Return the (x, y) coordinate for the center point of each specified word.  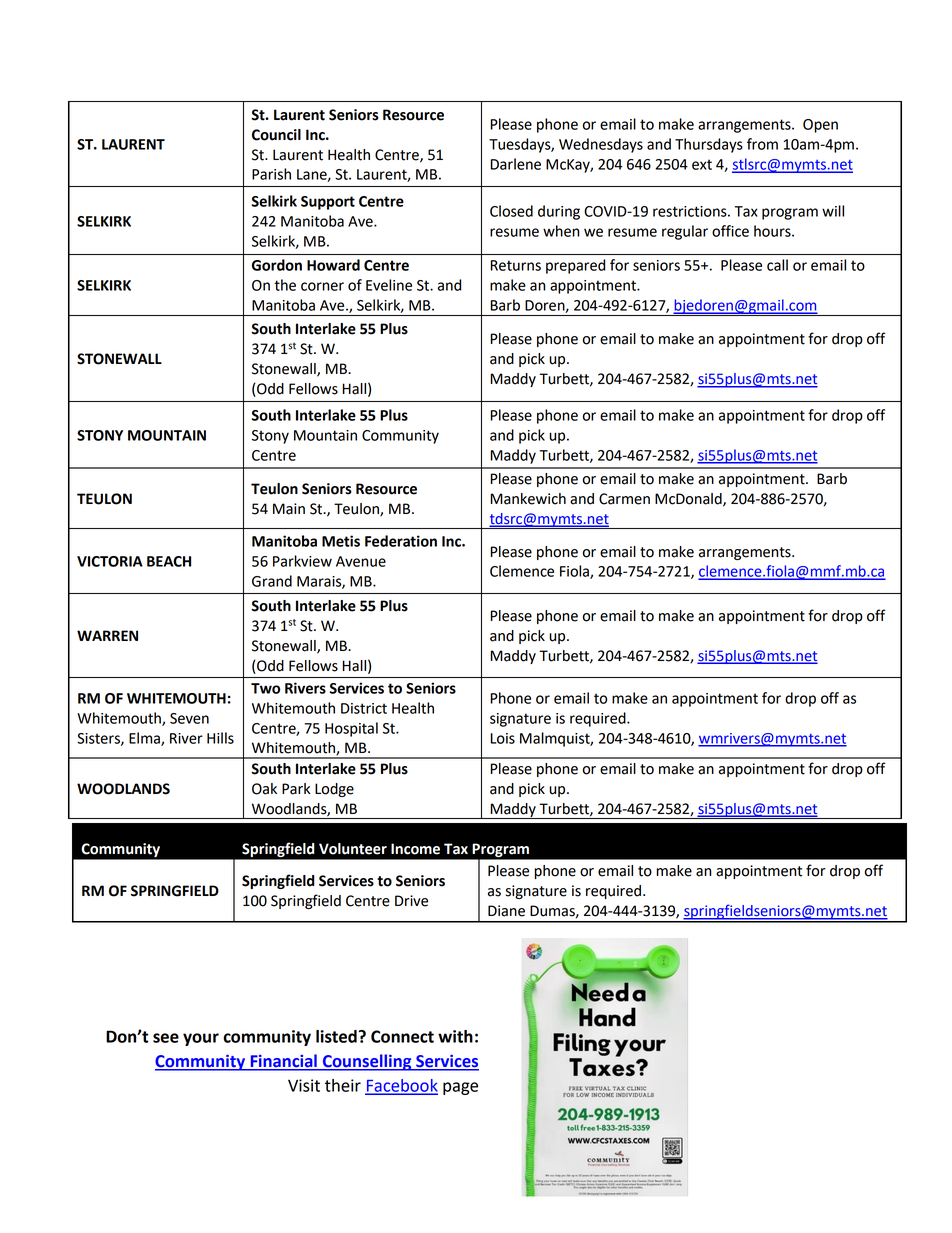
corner (322, 286)
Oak (264, 789)
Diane (506, 911)
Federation (401, 541)
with (455, 1036)
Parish (271, 174)
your (201, 1039)
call (777, 265)
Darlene (515, 164)
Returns (515, 265)
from (762, 144)
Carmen (624, 499)
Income (415, 849)
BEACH (169, 561)
